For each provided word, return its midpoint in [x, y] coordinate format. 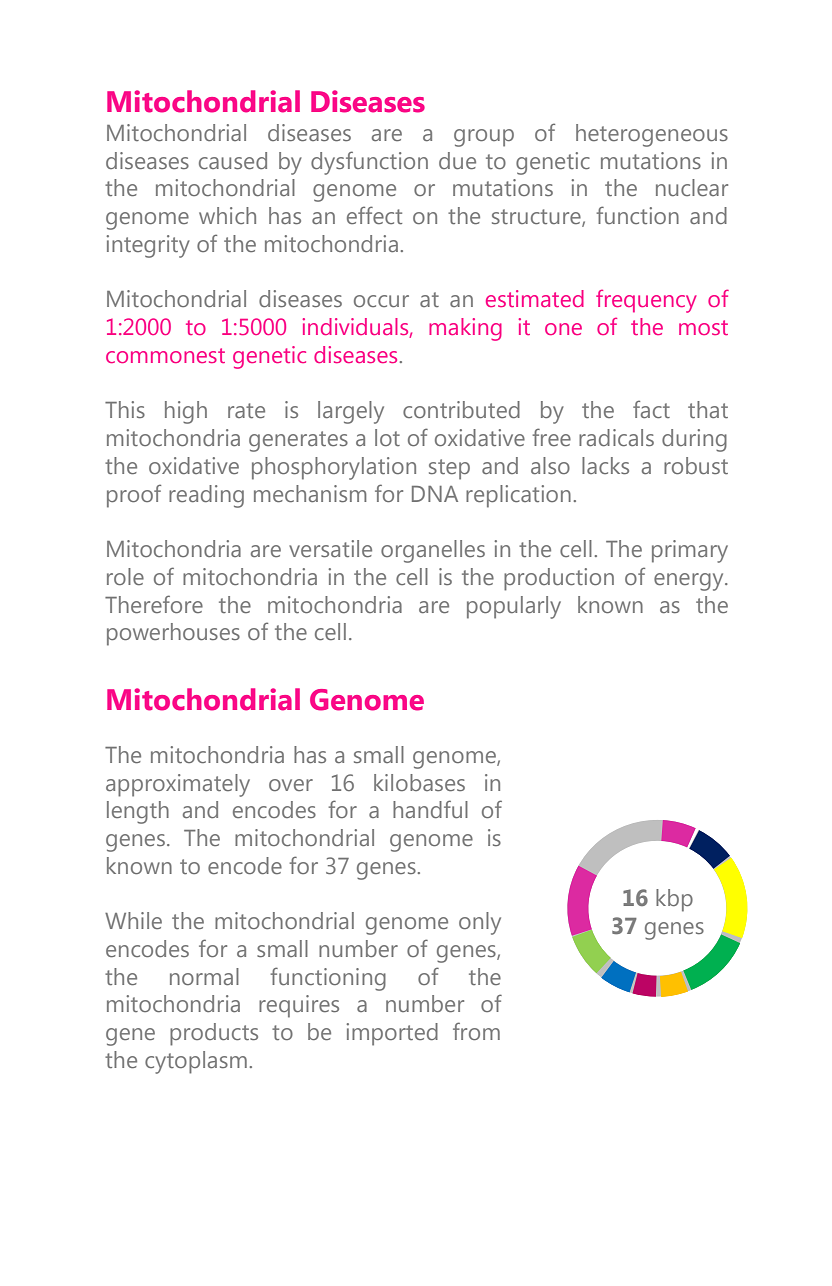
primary [690, 551]
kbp [674, 900]
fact [651, 409]
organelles [433, 551]
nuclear [692, 187]
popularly [514, 607]
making [465, 329]
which [227, 215]
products [214, 1034]
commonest [165, 355]
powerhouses [173, 634]
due [457, 160]
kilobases [419, 782]
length [138, 812]
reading [206, 496]
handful [430, 809]
